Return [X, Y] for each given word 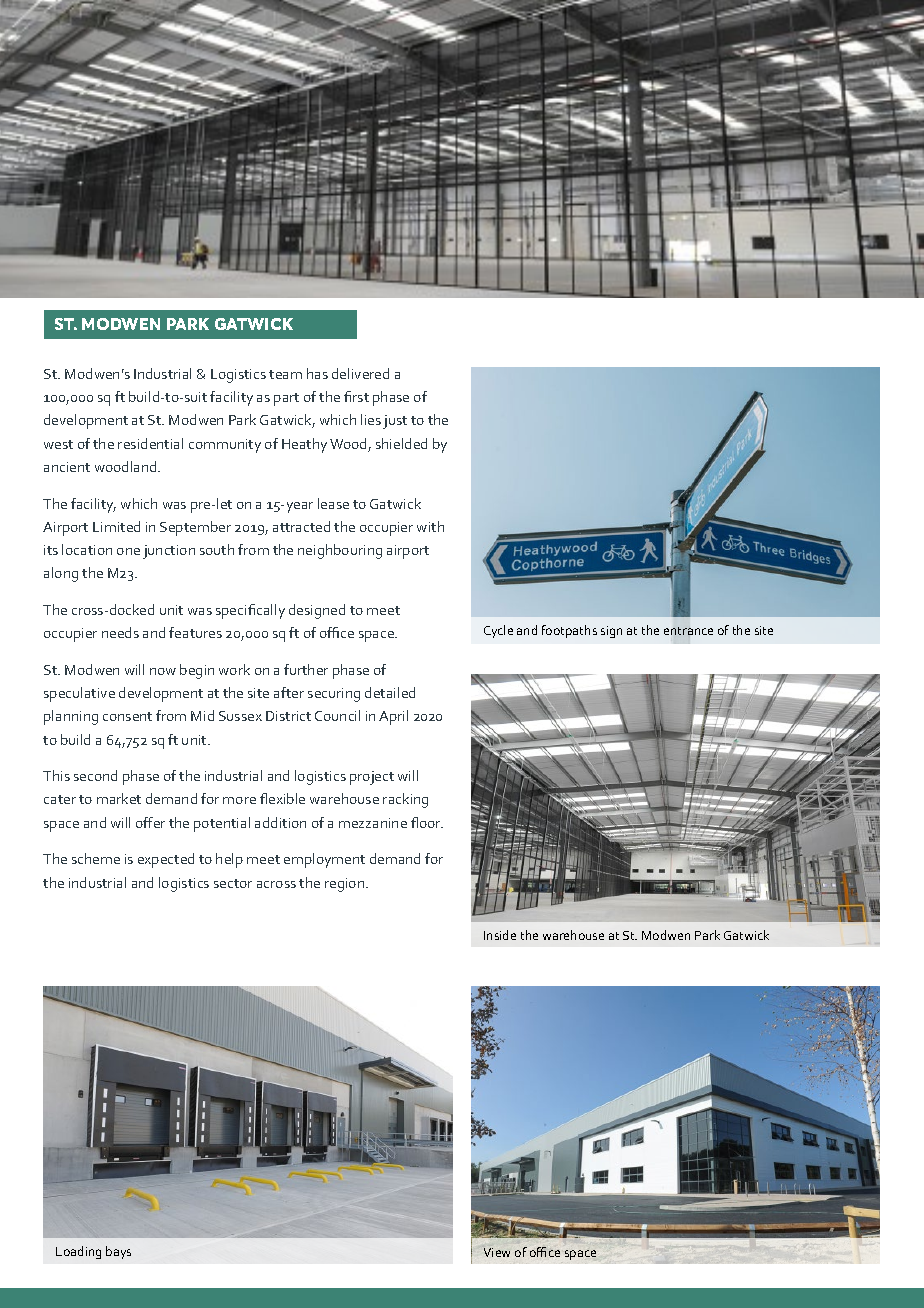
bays [118, 1252]
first [356, 396]
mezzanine [373, 823]
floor [427, 822]
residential [150, 443]
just [395, 422]
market [119, 798]
